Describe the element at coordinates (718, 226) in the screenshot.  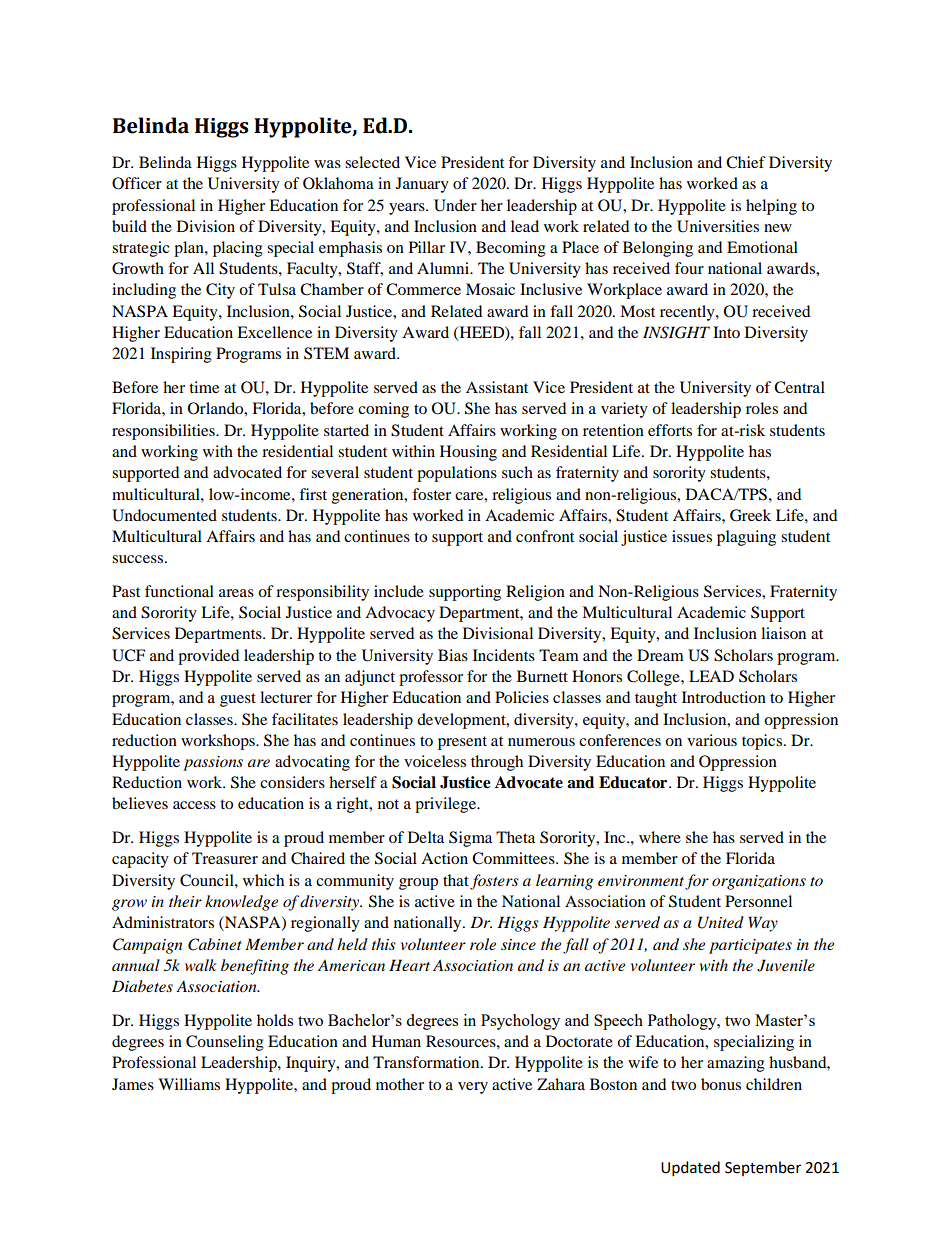
I see `Universities` at that location.
